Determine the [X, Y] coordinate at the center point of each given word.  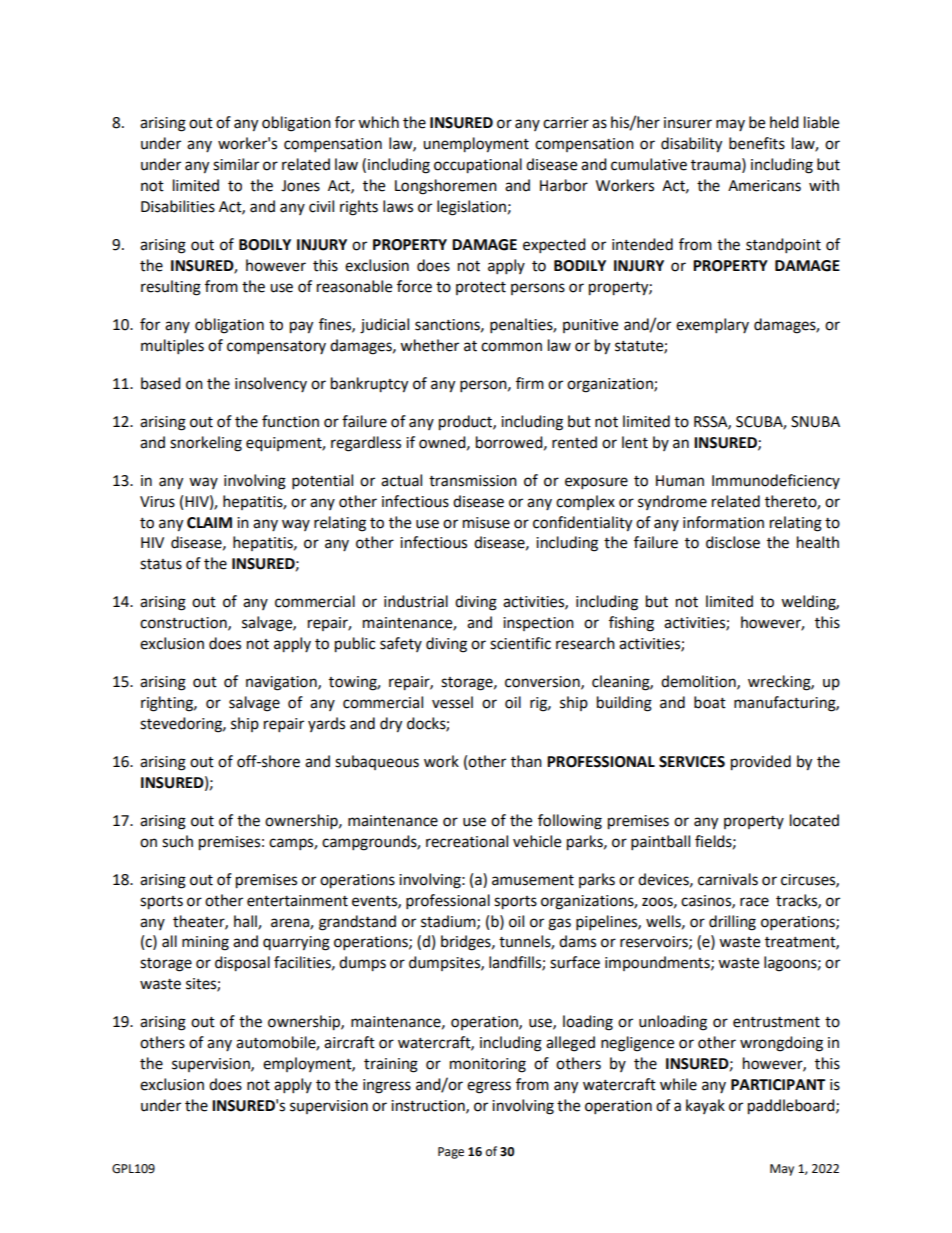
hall [246, 922]
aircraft [349, 1042]
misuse [486, 523]
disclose [733, 542]
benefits [757, 143]
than [526, 761]
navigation [282, 683]
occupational [478, 166]
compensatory [276, 348]
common [511, 347]
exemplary [712, 326]
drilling [732, 923]
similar [236, 164]
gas [559, 924]
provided [761, 763]
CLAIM [209, 523]
